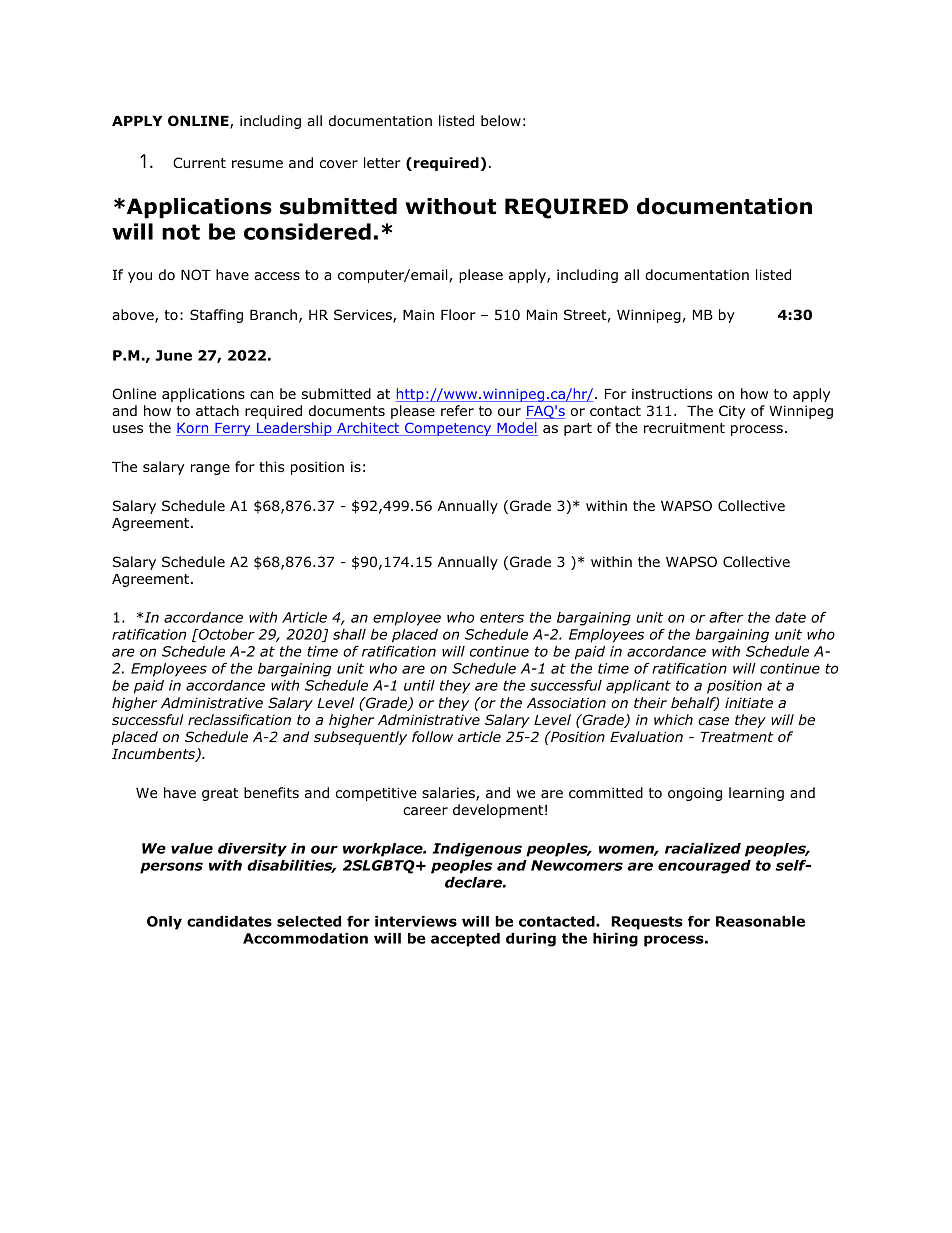  What do you see at coordinates (501, 120) in the screenshot?
I see `below` at bounding box center [501, 120].
